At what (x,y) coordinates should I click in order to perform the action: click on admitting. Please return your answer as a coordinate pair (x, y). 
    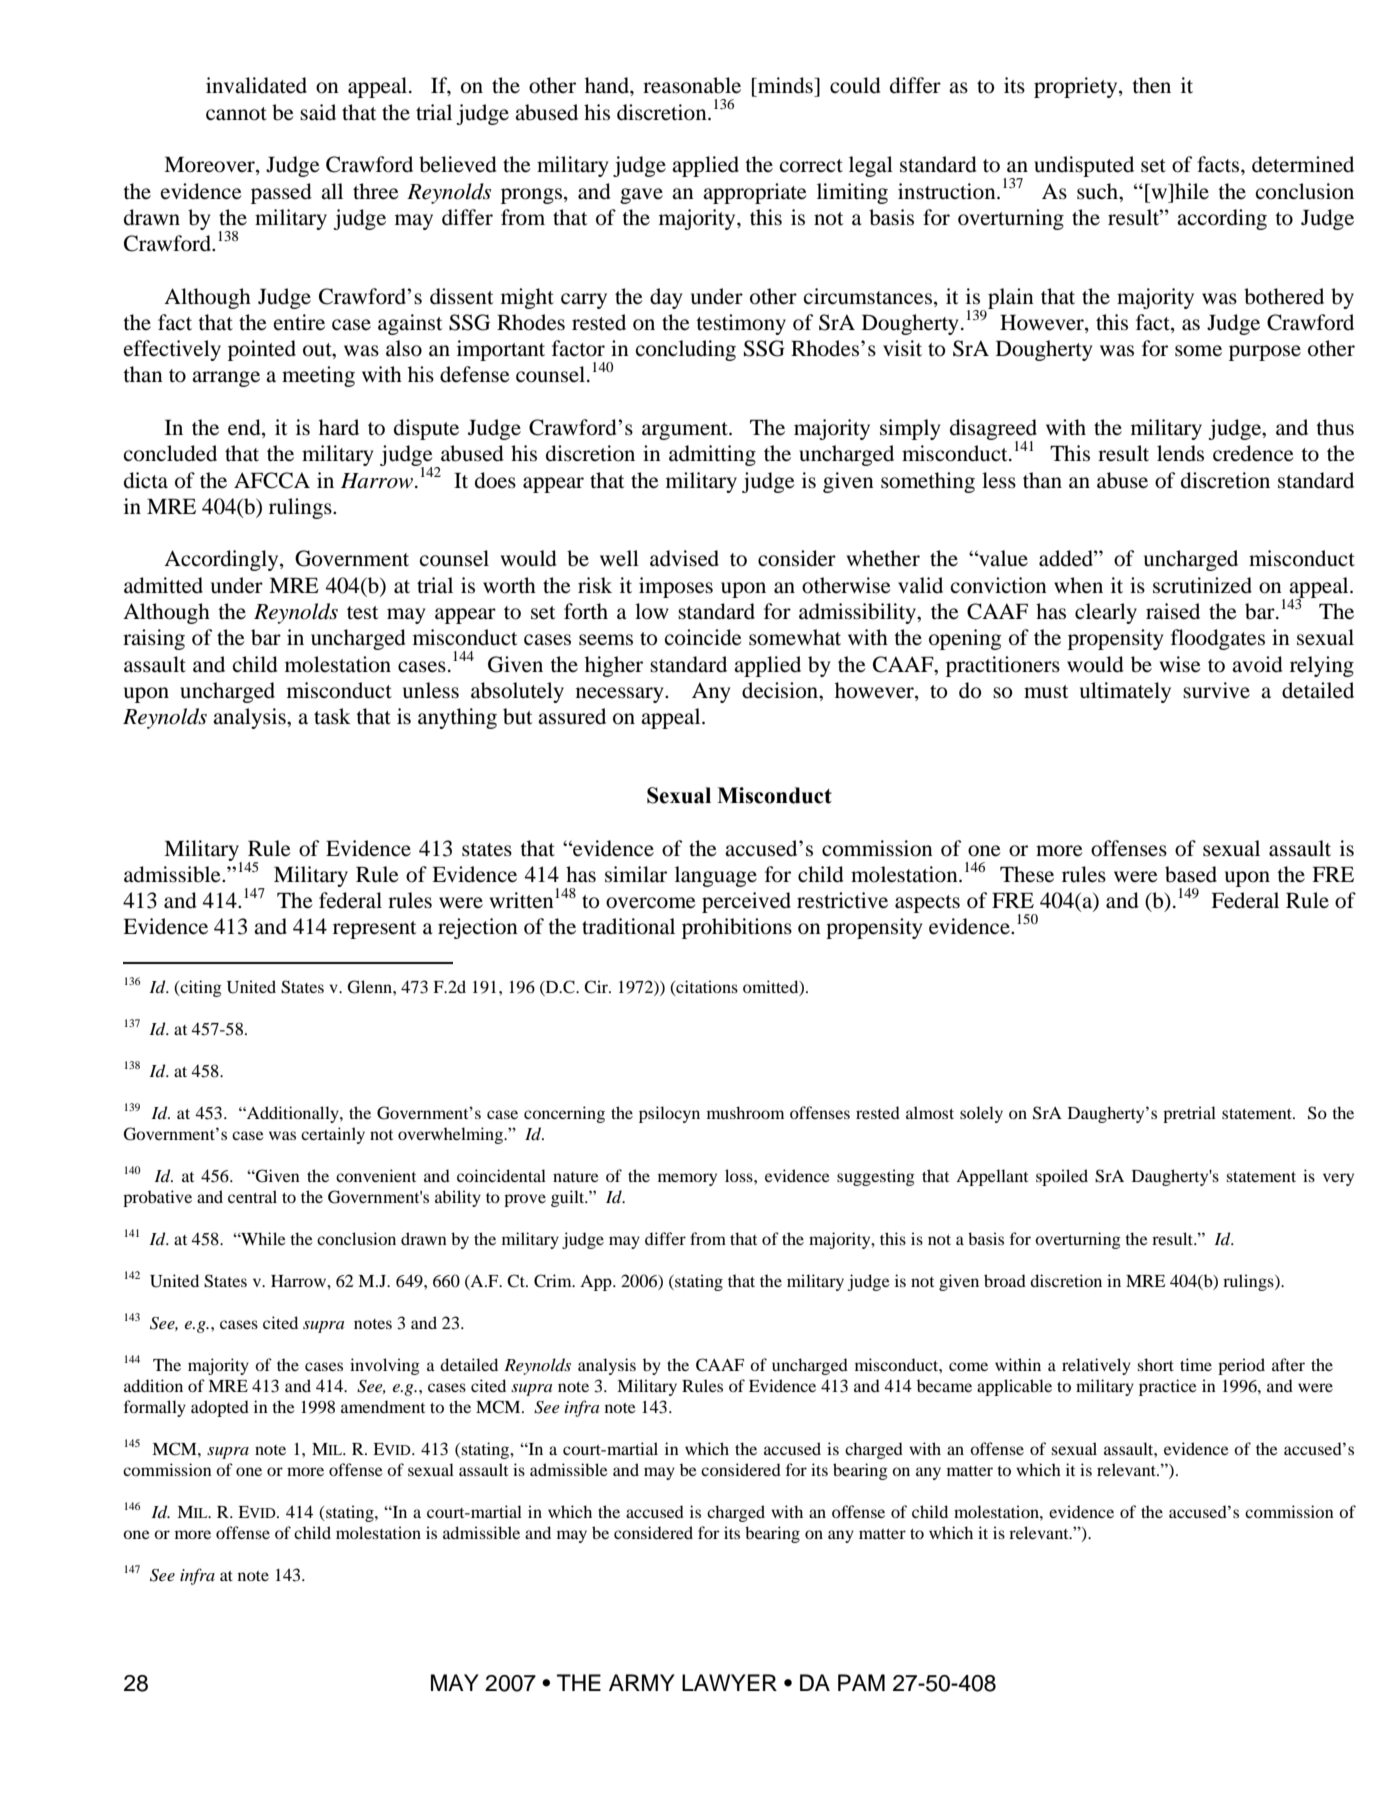
    Looking at the image, I should click on (712, 455).
